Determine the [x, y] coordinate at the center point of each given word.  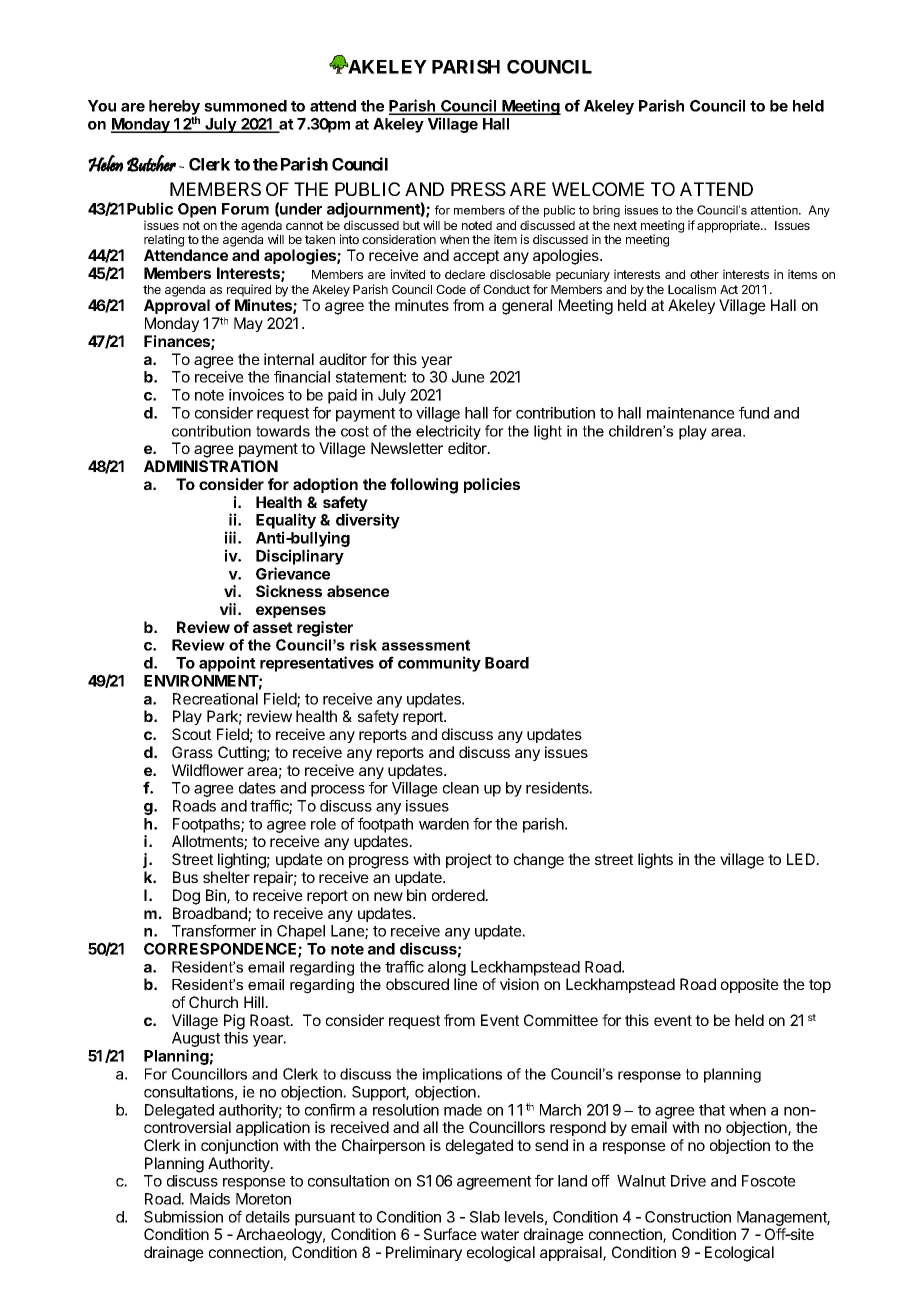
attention [775, 210]
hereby [174, 109]
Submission [183, 1217]
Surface [450, 1234]
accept [476, 257]
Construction [688, 1217]
